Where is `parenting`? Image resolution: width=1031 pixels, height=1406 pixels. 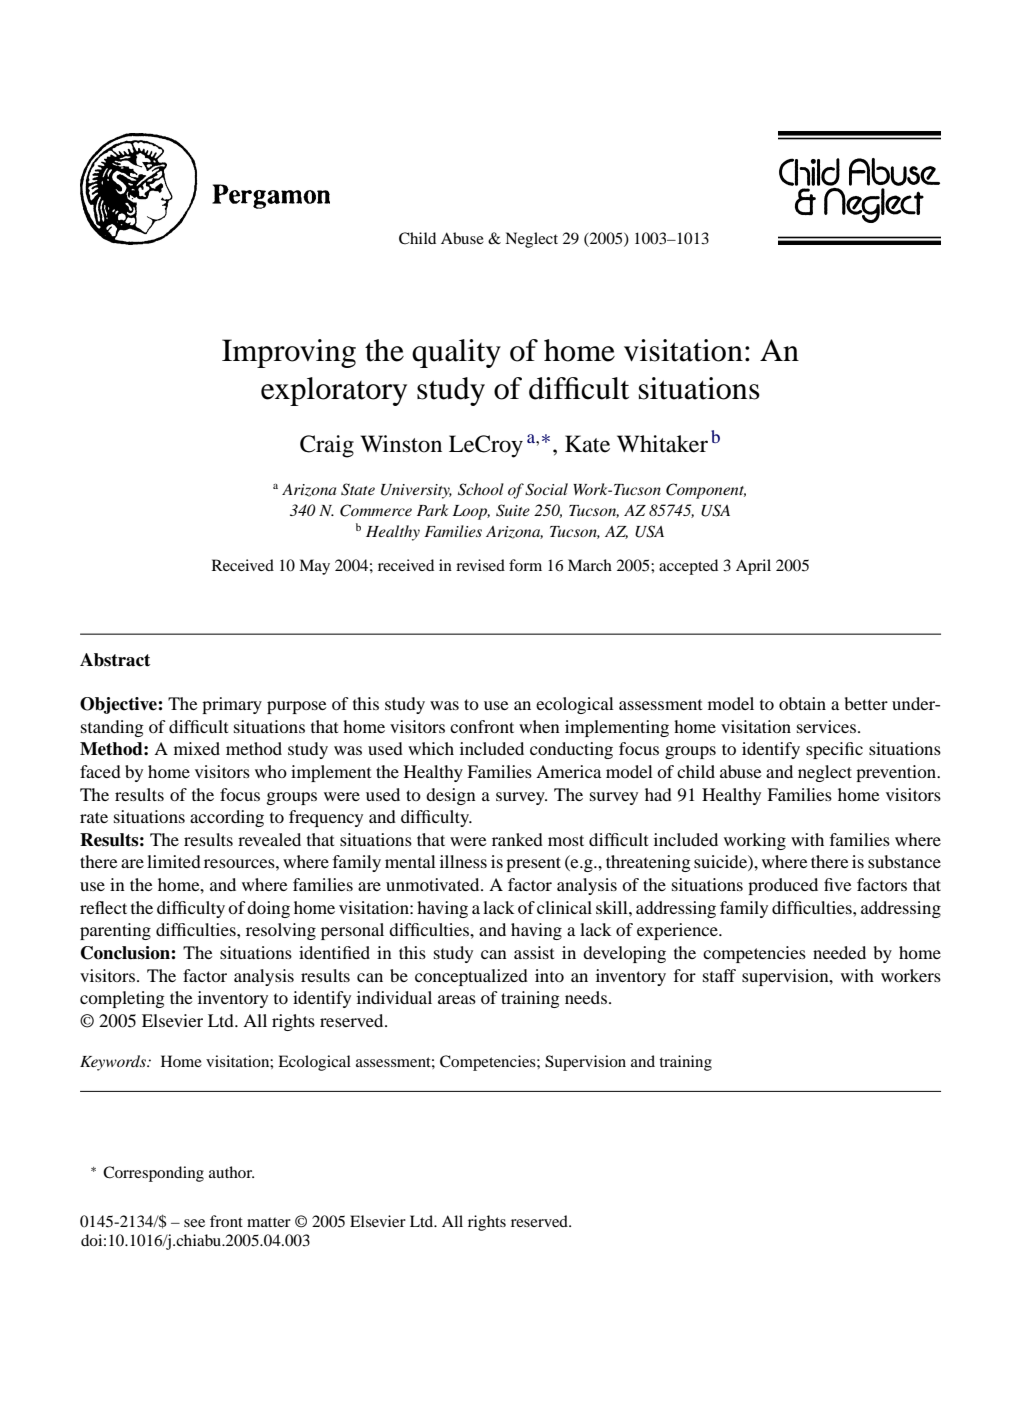 parenting is located at coordinates (115, 931).
